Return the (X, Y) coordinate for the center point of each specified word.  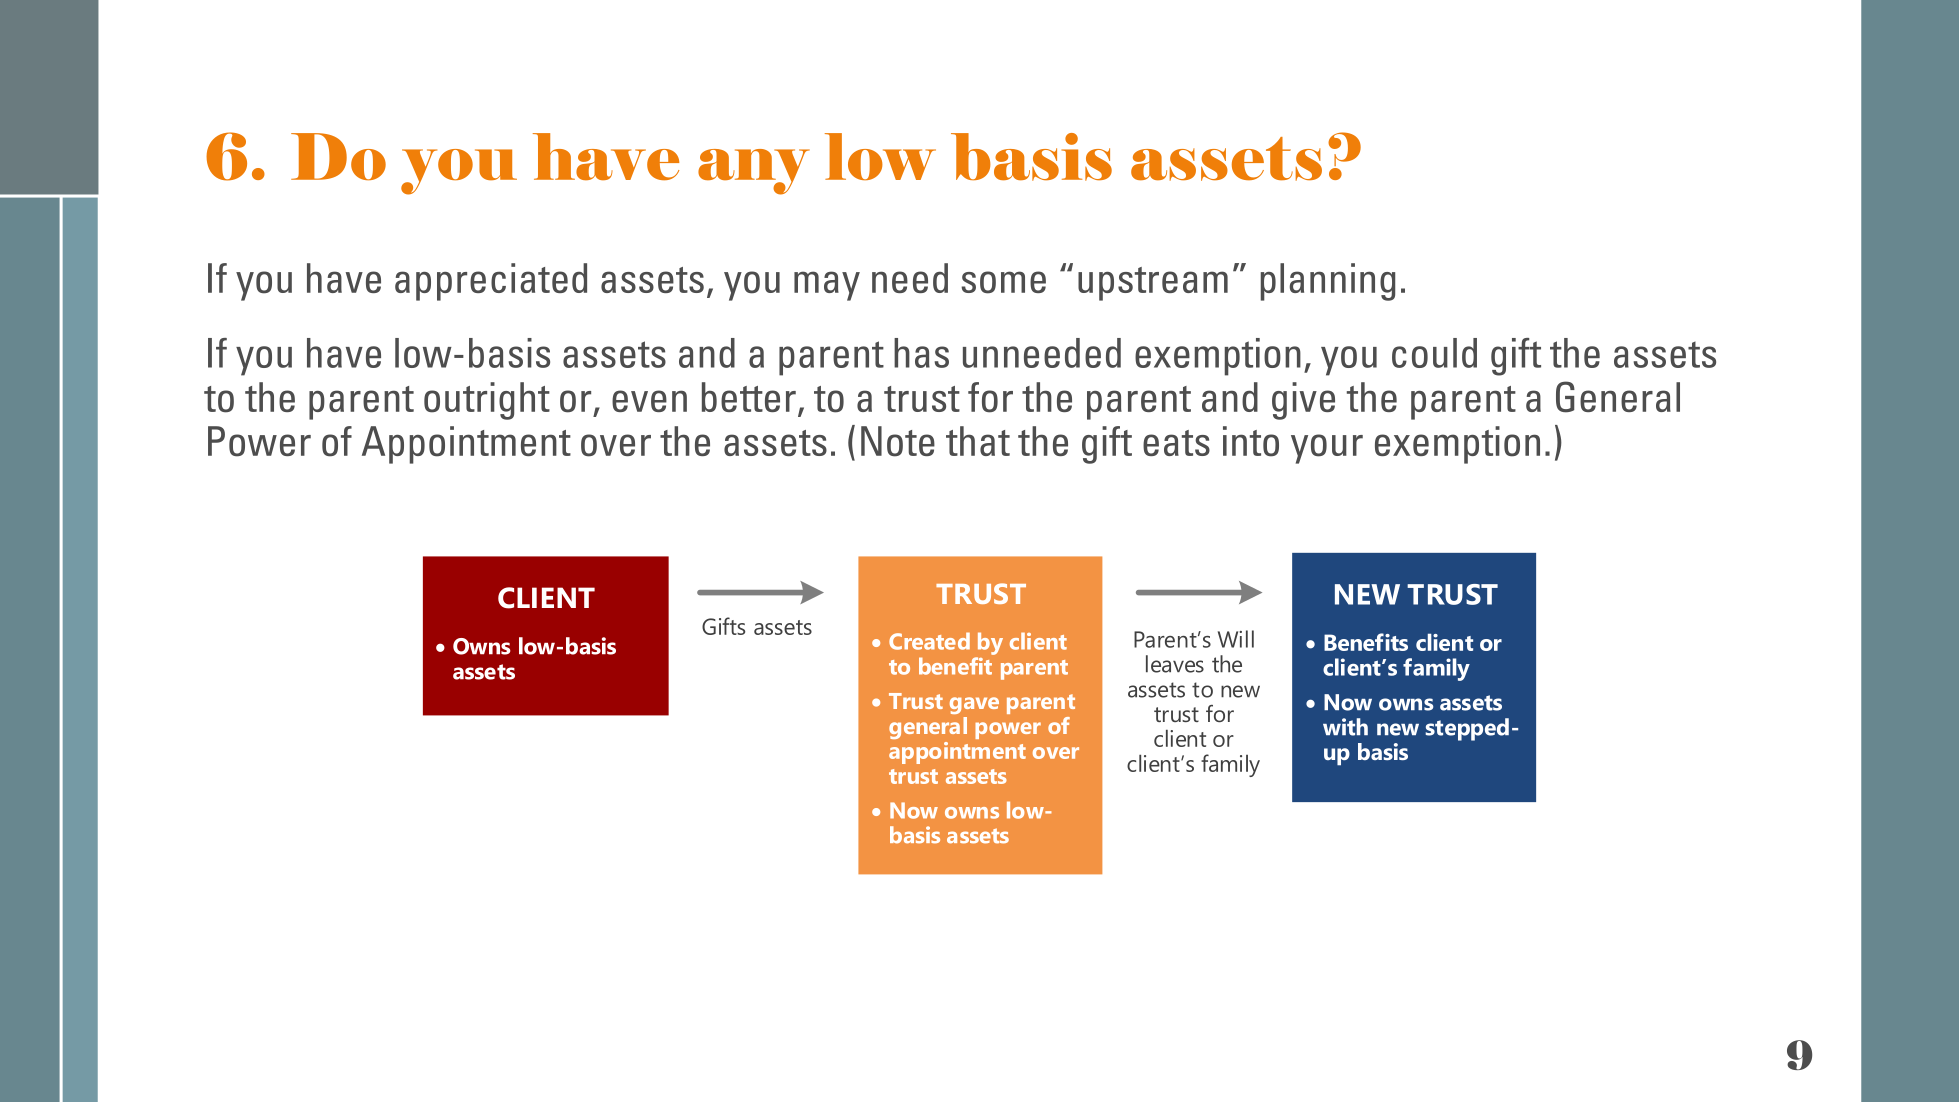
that (978, 441)
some (1003, 282)
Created (929, 641)
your (1327, 449)
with (1345, 727)
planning (1328, 282)
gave (974, 705)
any (754, 172)
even (649, 401)
